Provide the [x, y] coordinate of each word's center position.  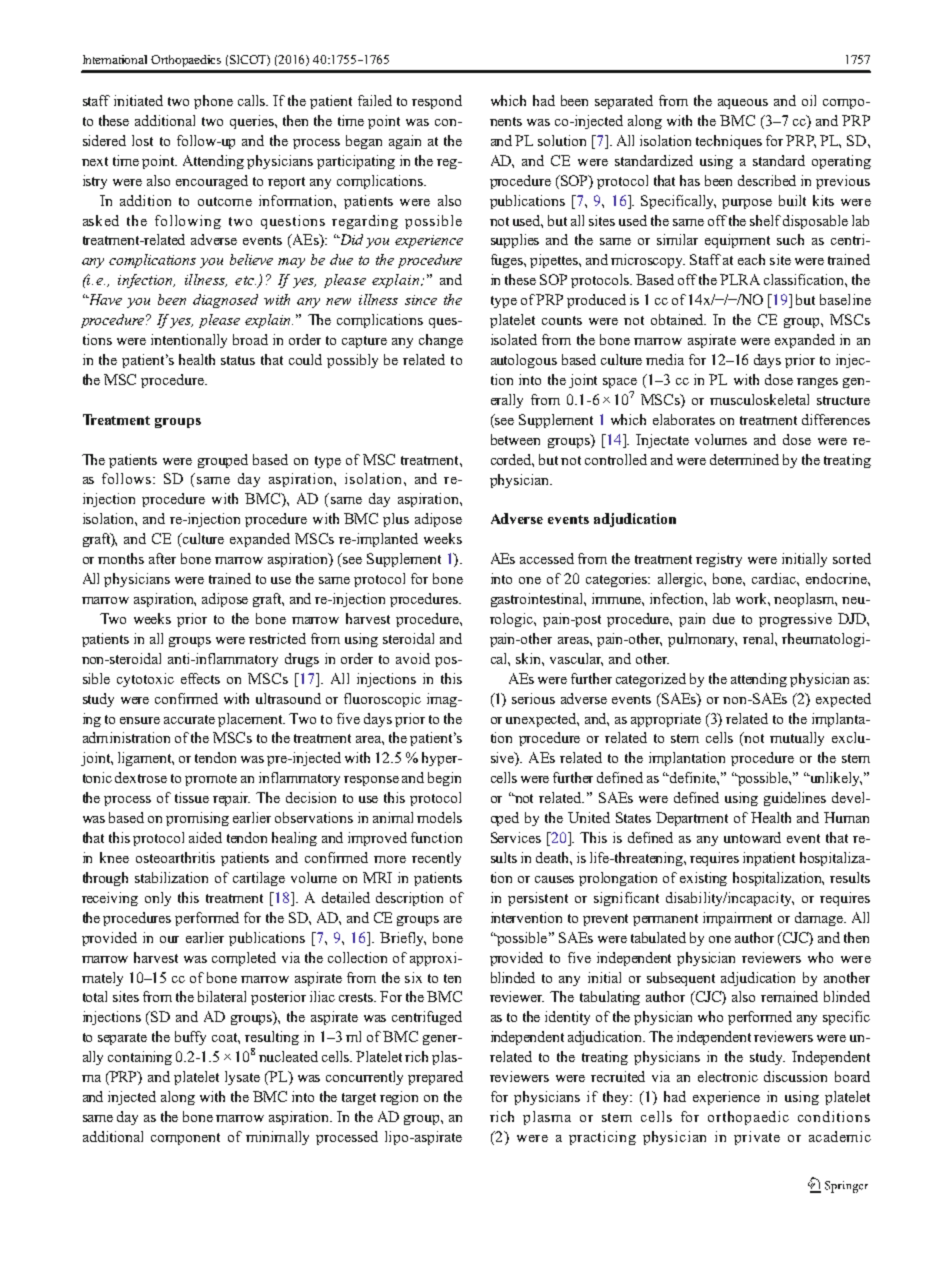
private [757, 1138]
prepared [435, 1078]
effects [200, 678]
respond [437, 102]
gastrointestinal [538, 600]
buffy [190, 1038]
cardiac [775, 578]
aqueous [743, 104]
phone [213, 102]
